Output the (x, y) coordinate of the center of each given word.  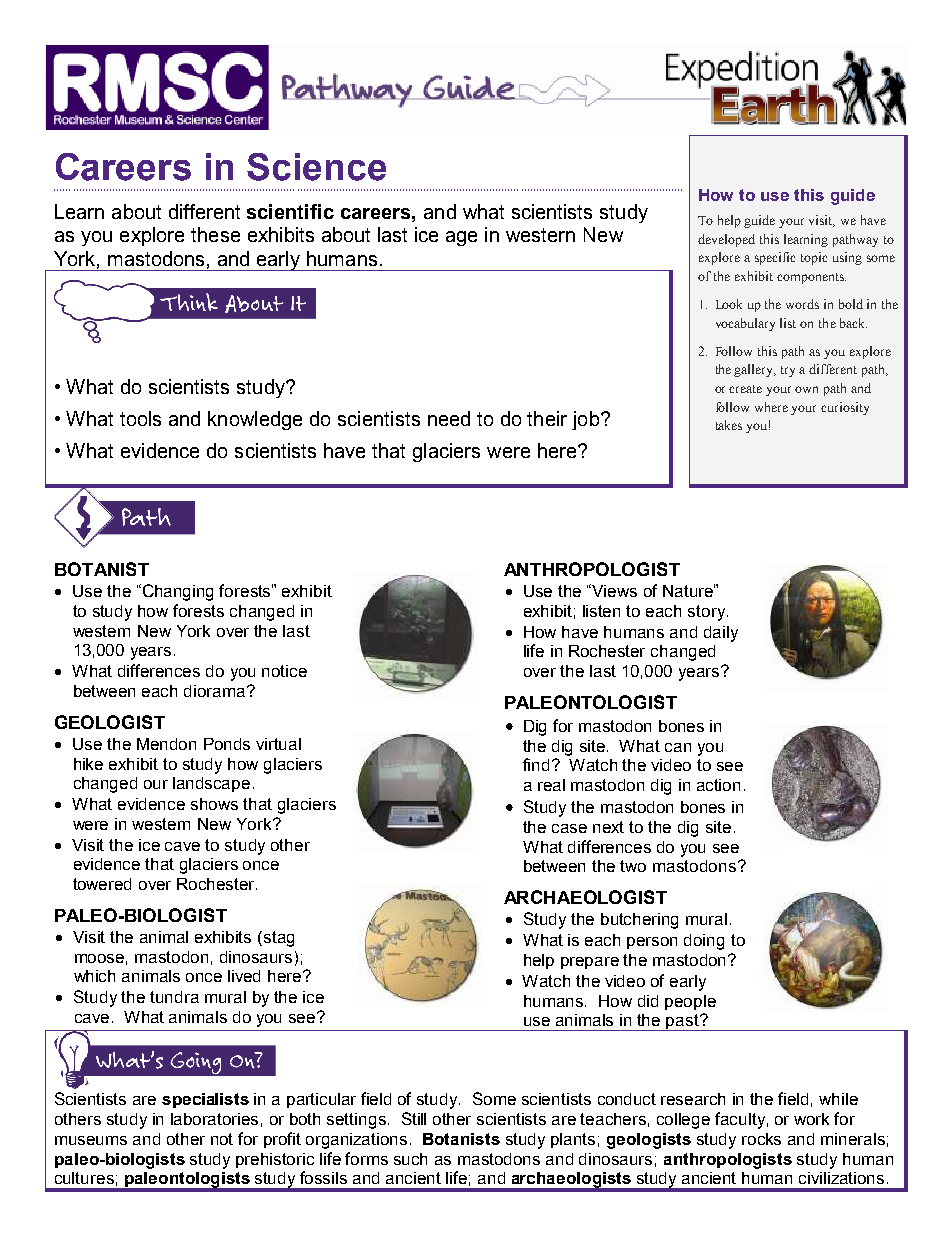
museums (91, 1140)
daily (721, 634)
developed (726, 240)
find (536, 764)
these (215, 234)
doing (704, 942)
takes (729, 425)
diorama (216, 691)
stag (277, 939)
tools (140, 418)
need (449, 418)
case (569, 828)
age (461, 238)
